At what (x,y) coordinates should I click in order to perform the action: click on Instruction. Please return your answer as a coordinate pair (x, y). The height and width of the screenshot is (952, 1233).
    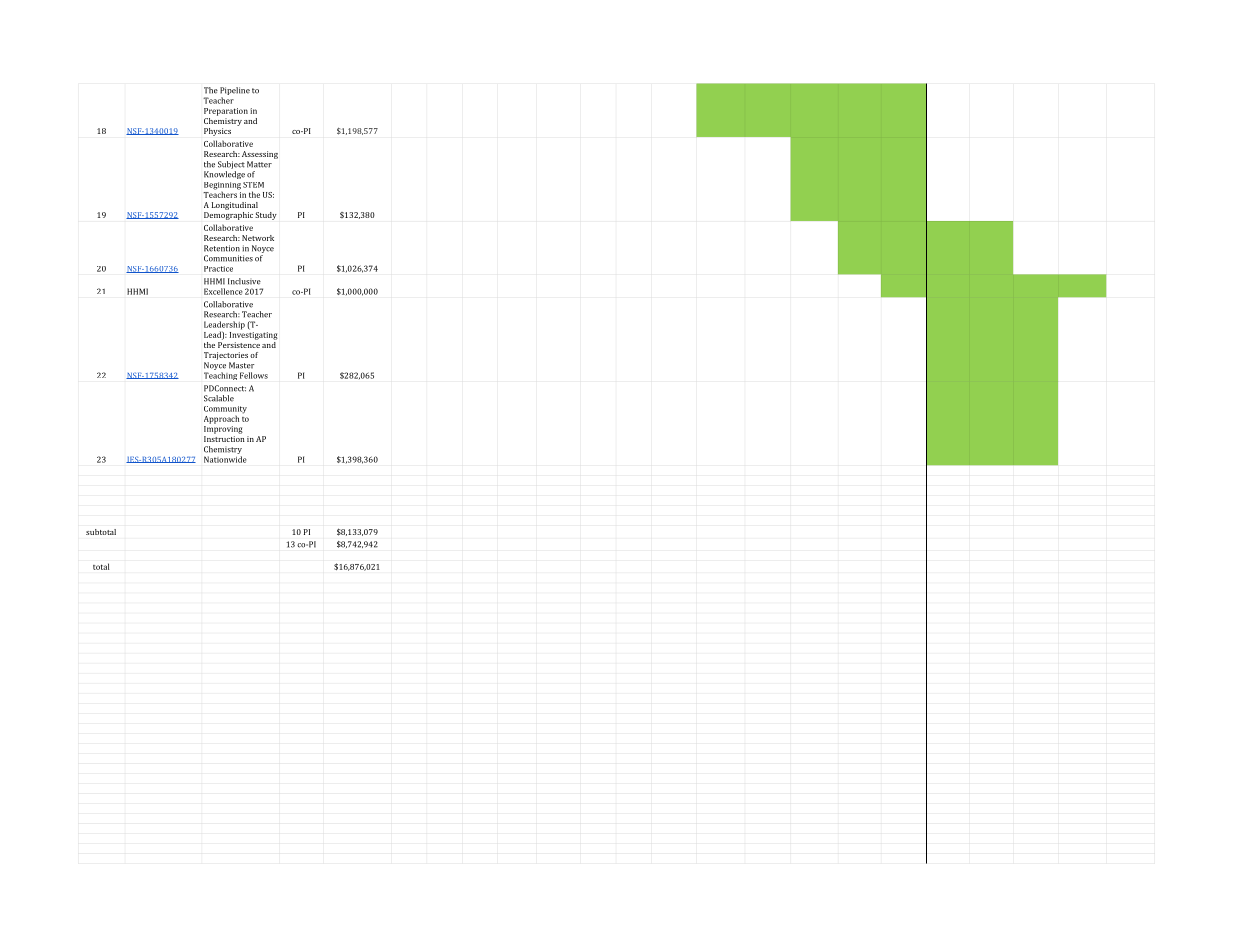
    Looking at the image, I should click on (224, 439).
